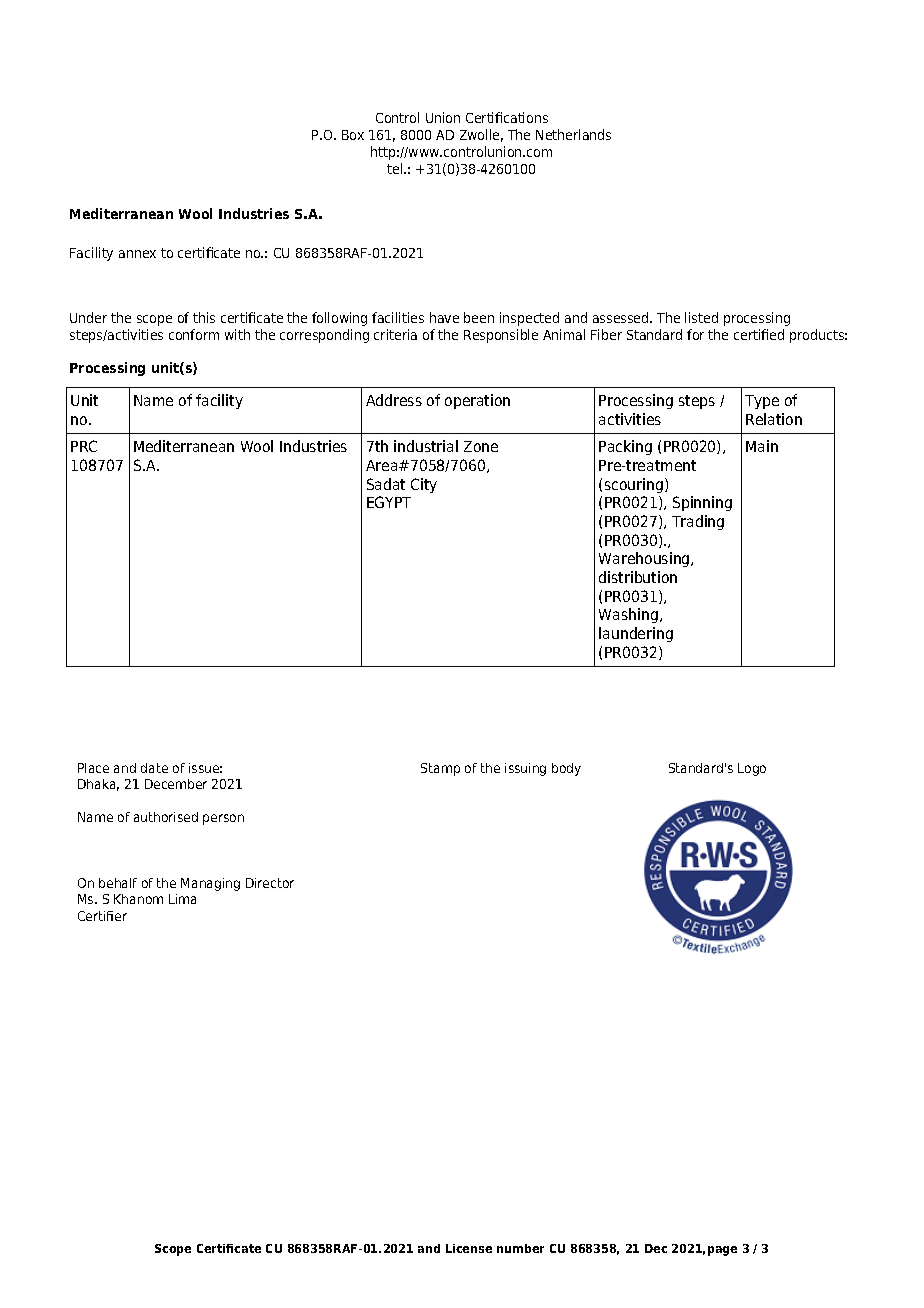 The height and width of the screenshot is (1308, 924). I want to click on Logo, so click(752, 769).
